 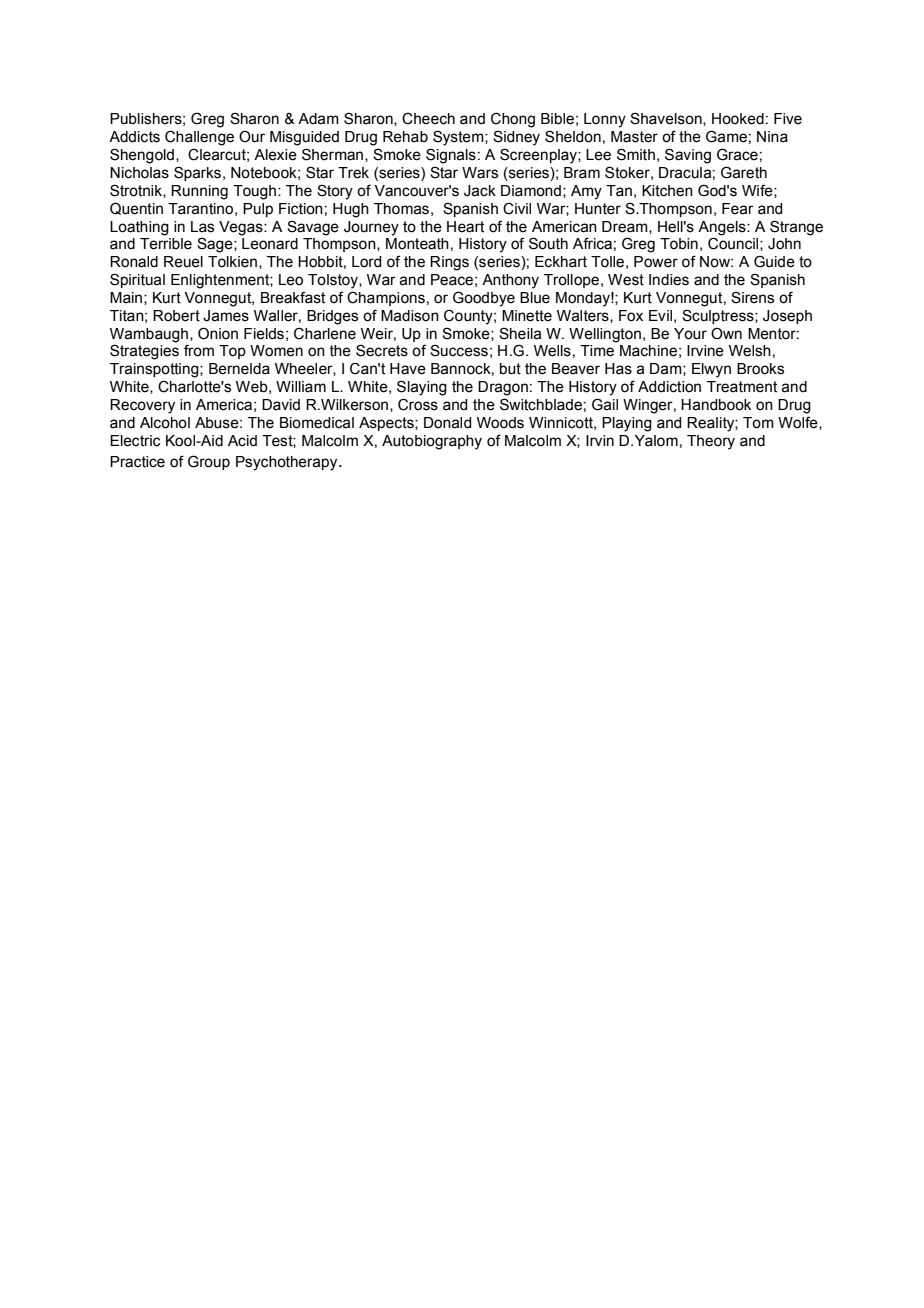 What do you see at coordinates (711, 370) in the image?
I see `Elwyn` at bounding box center [711, 370].
